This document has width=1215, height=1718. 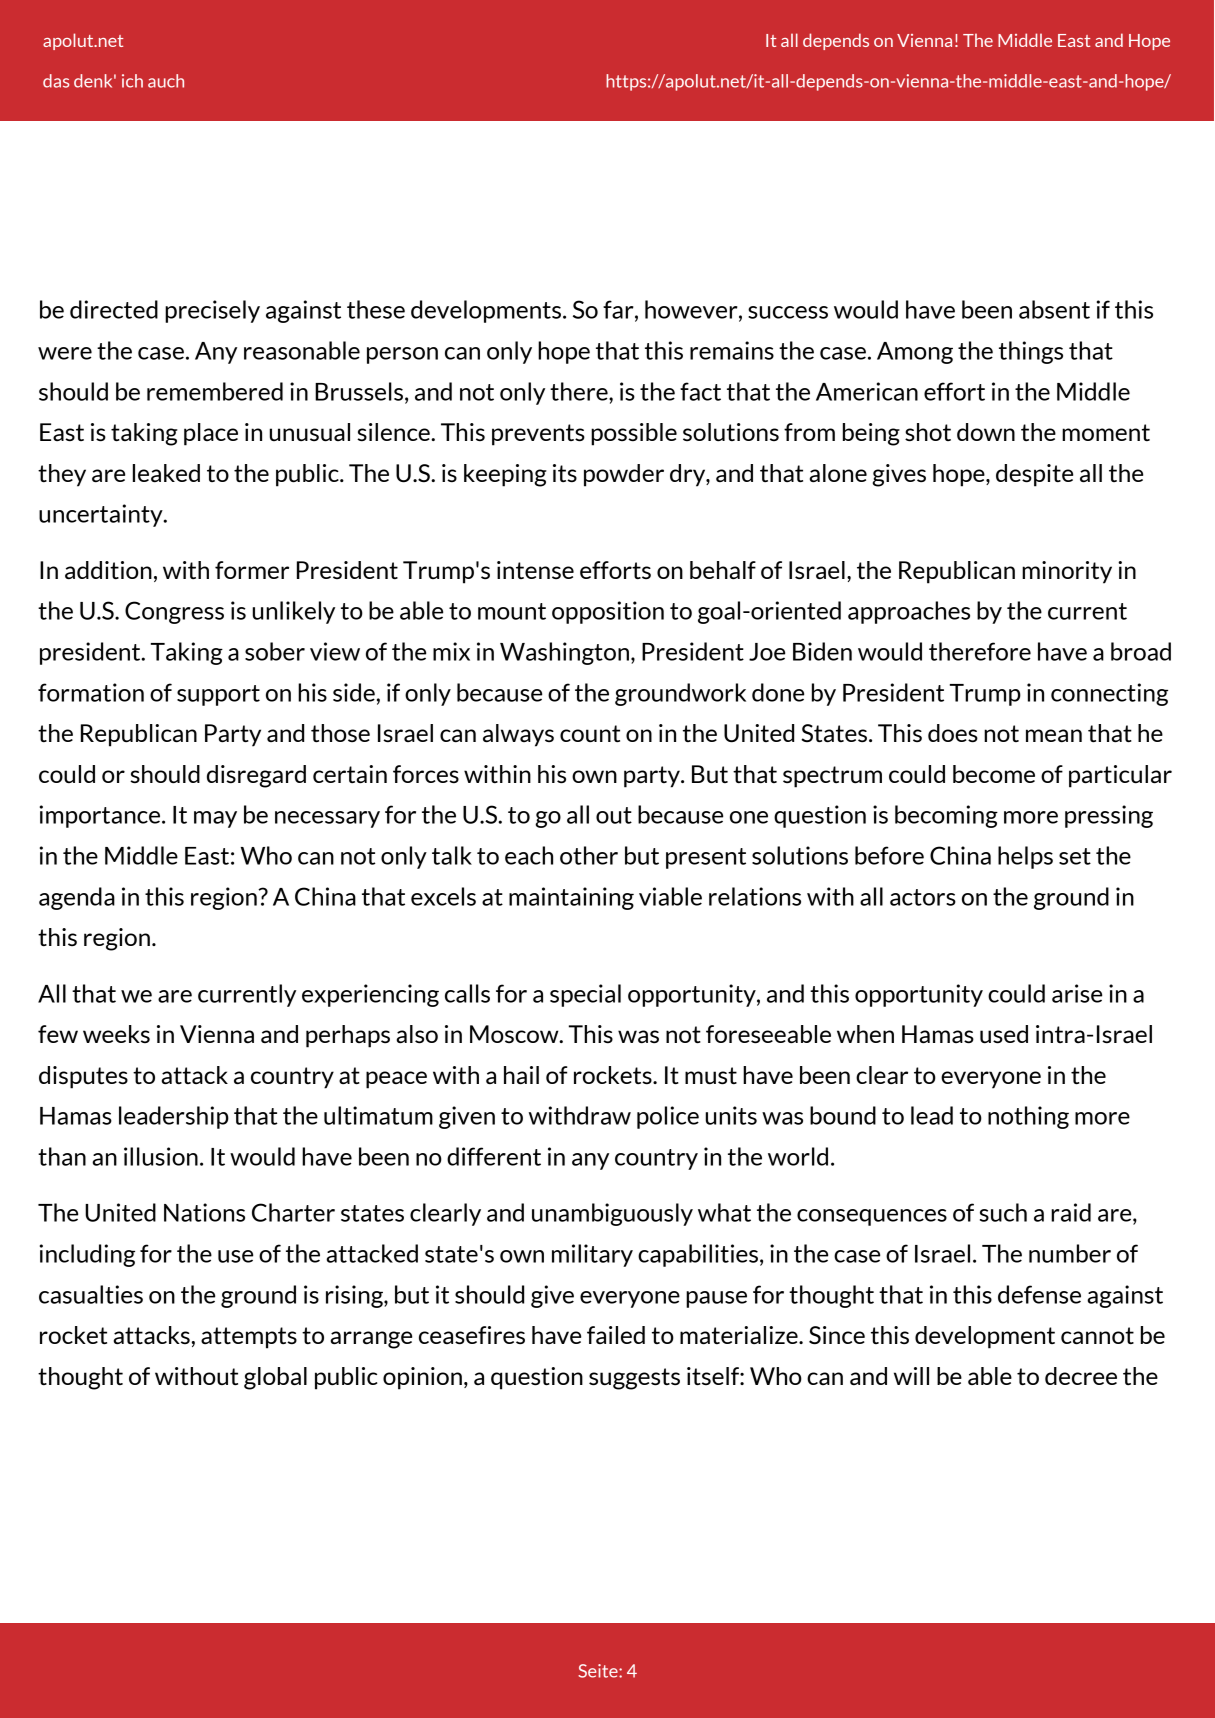 I want to click on global, so click(x=275, y=1378).
